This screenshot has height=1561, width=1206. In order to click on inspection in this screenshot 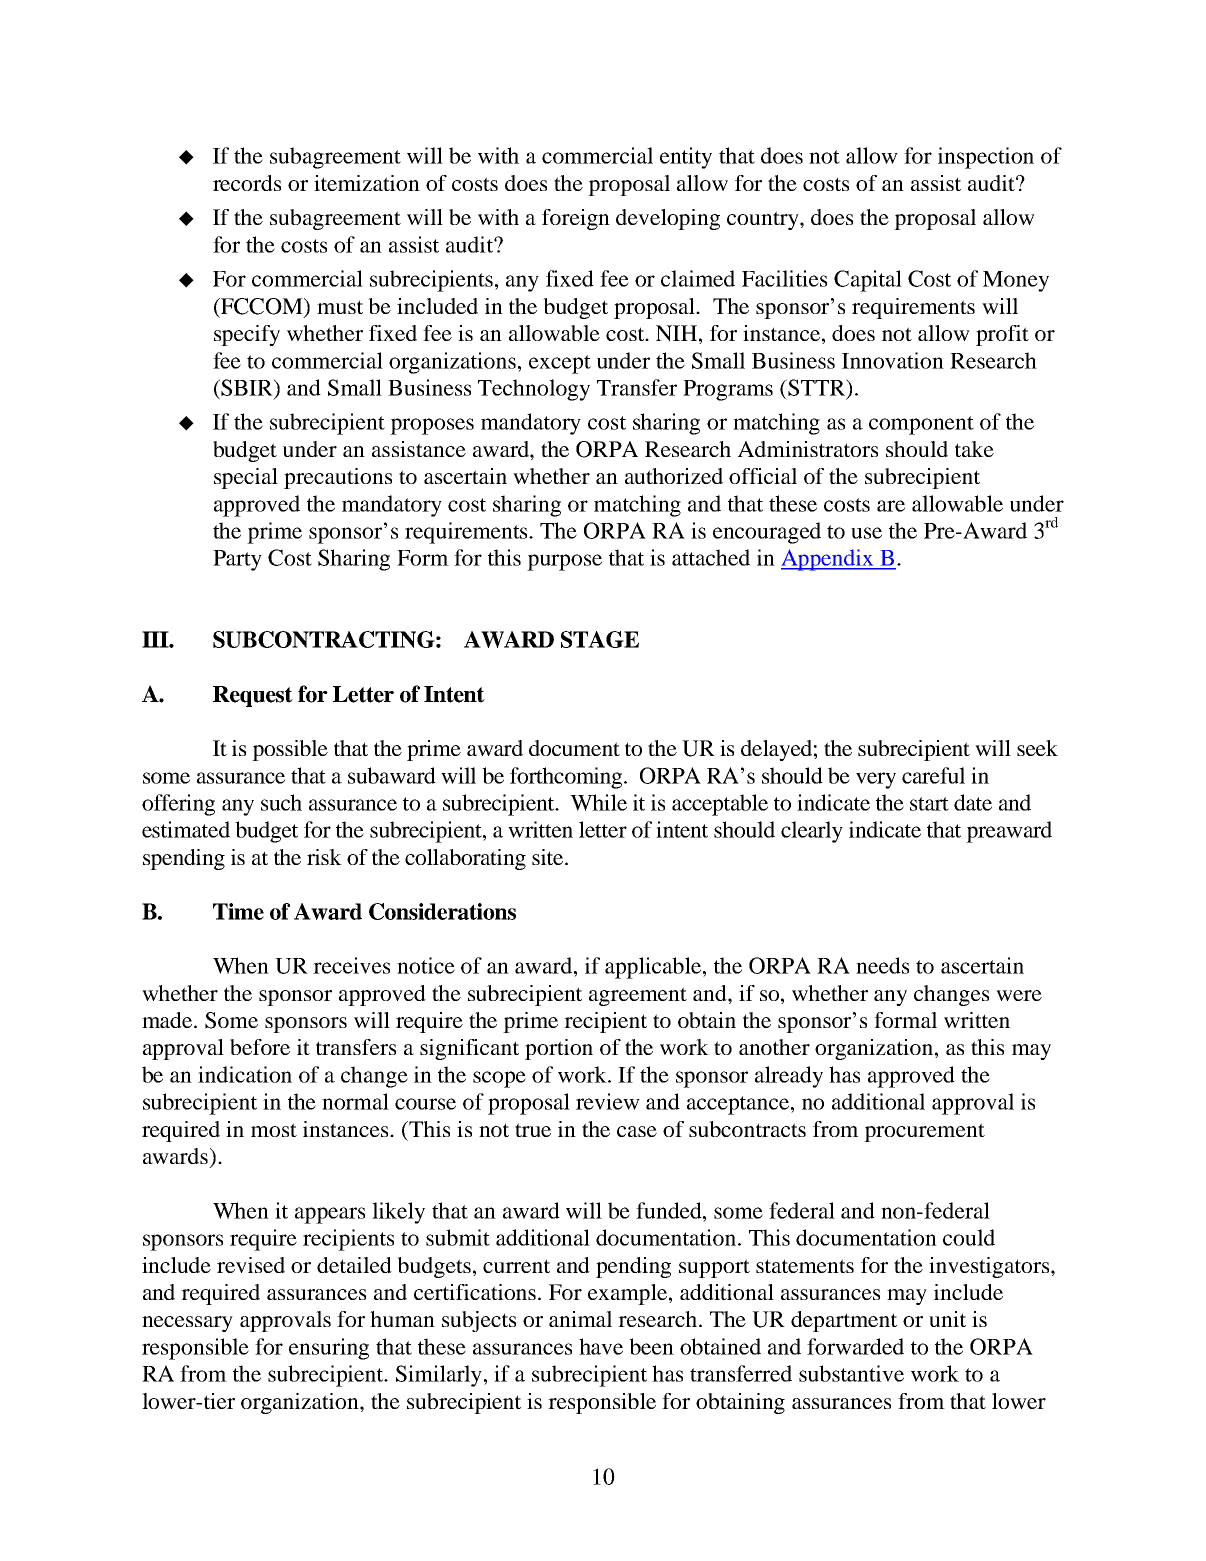, I will do `click(986, 158)`.
